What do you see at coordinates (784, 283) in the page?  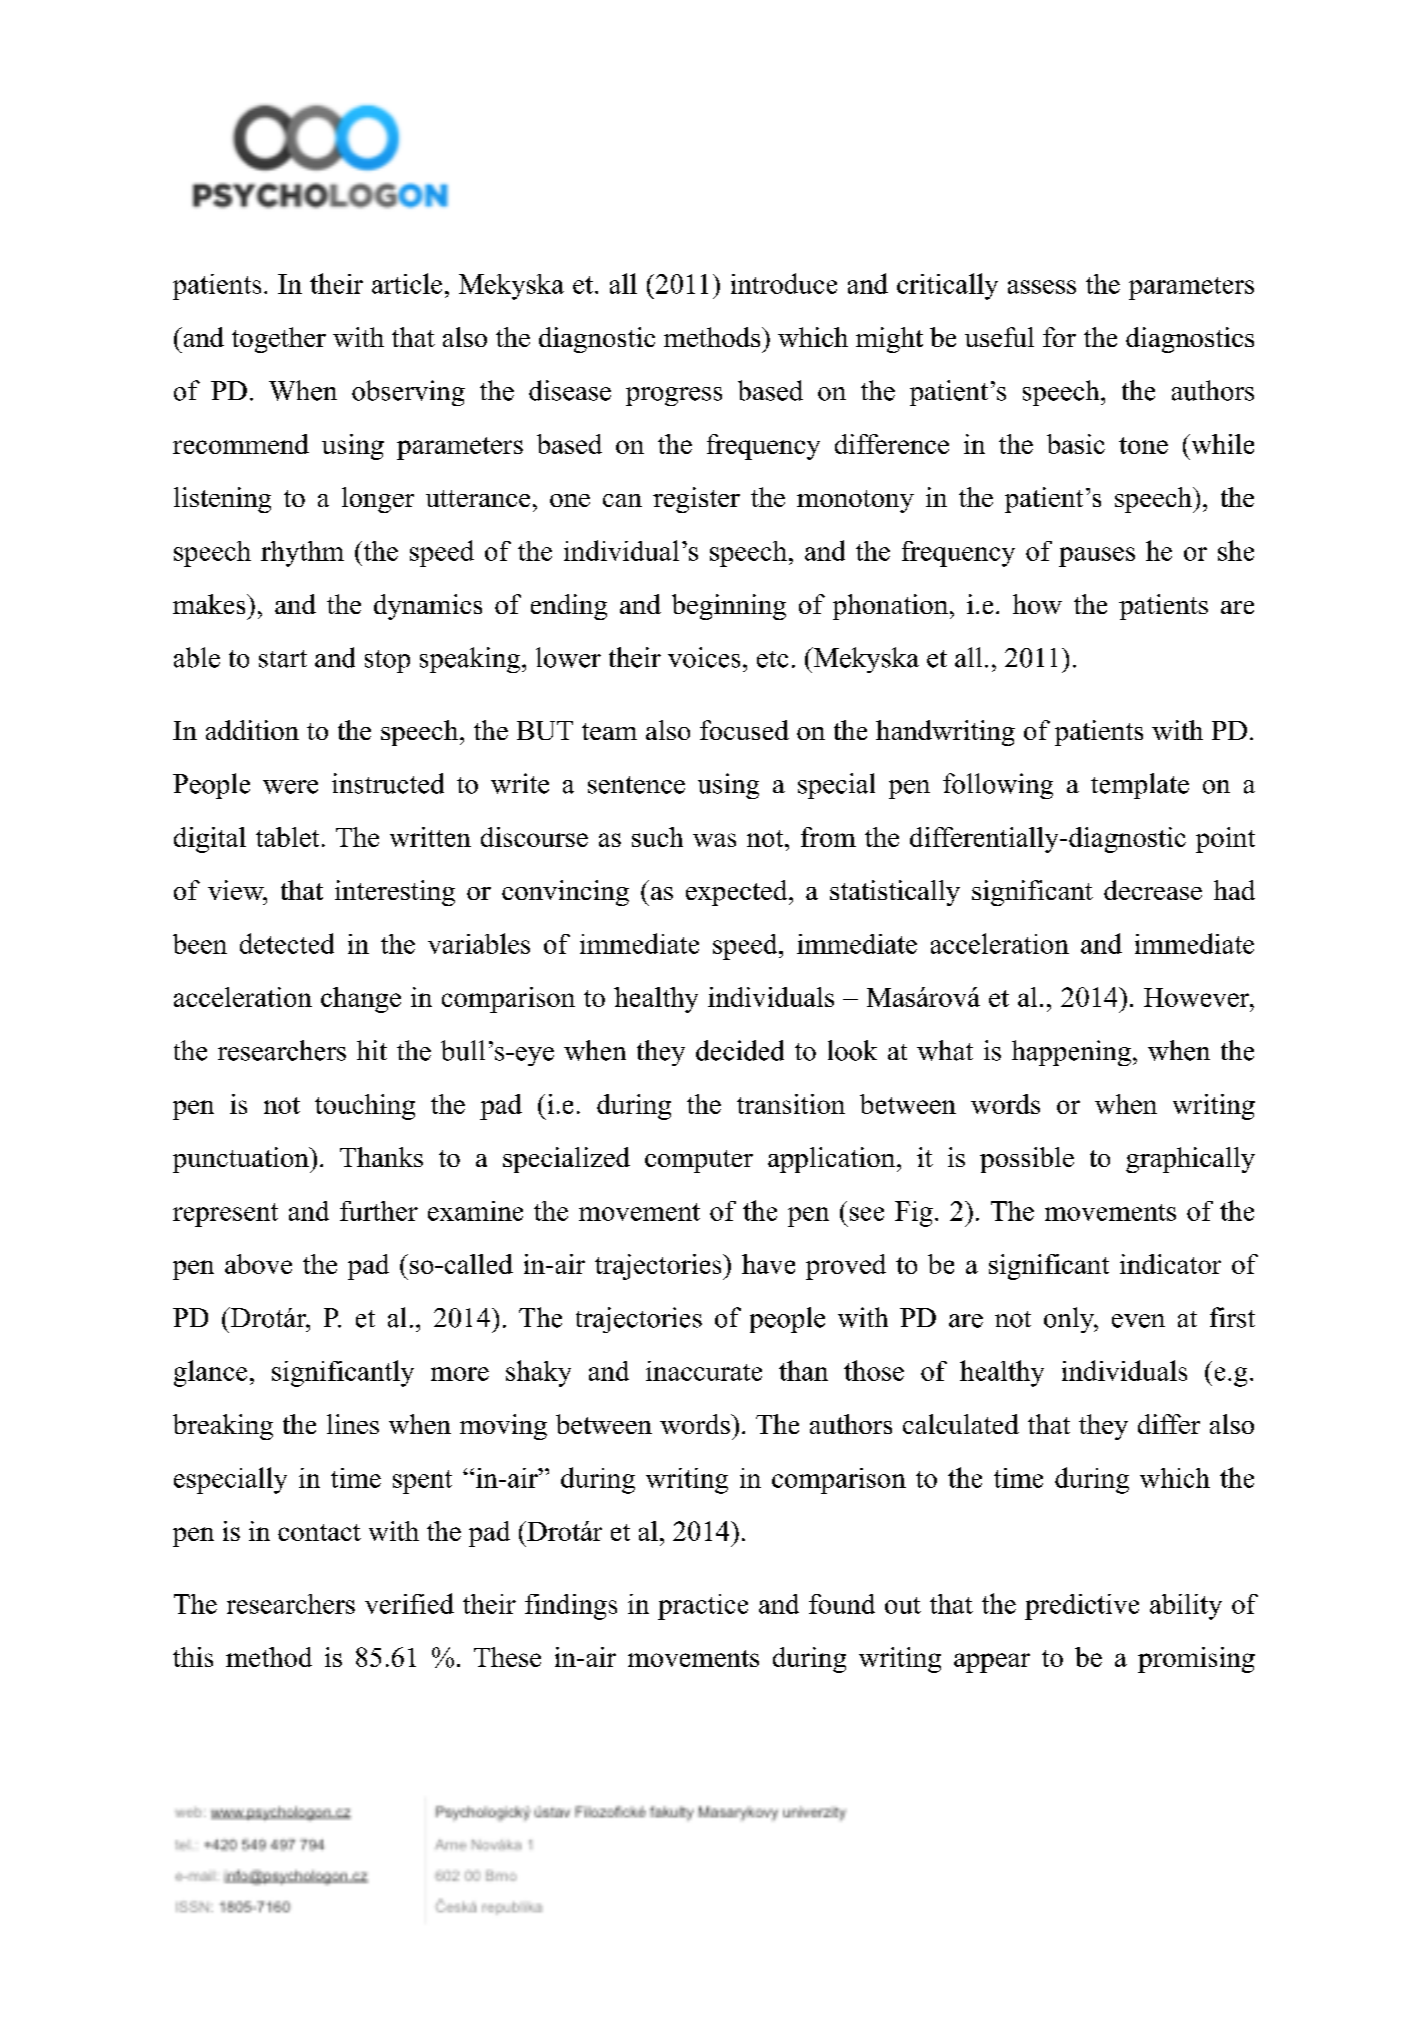 I see `introduce` at bounding box center [784, 283].
